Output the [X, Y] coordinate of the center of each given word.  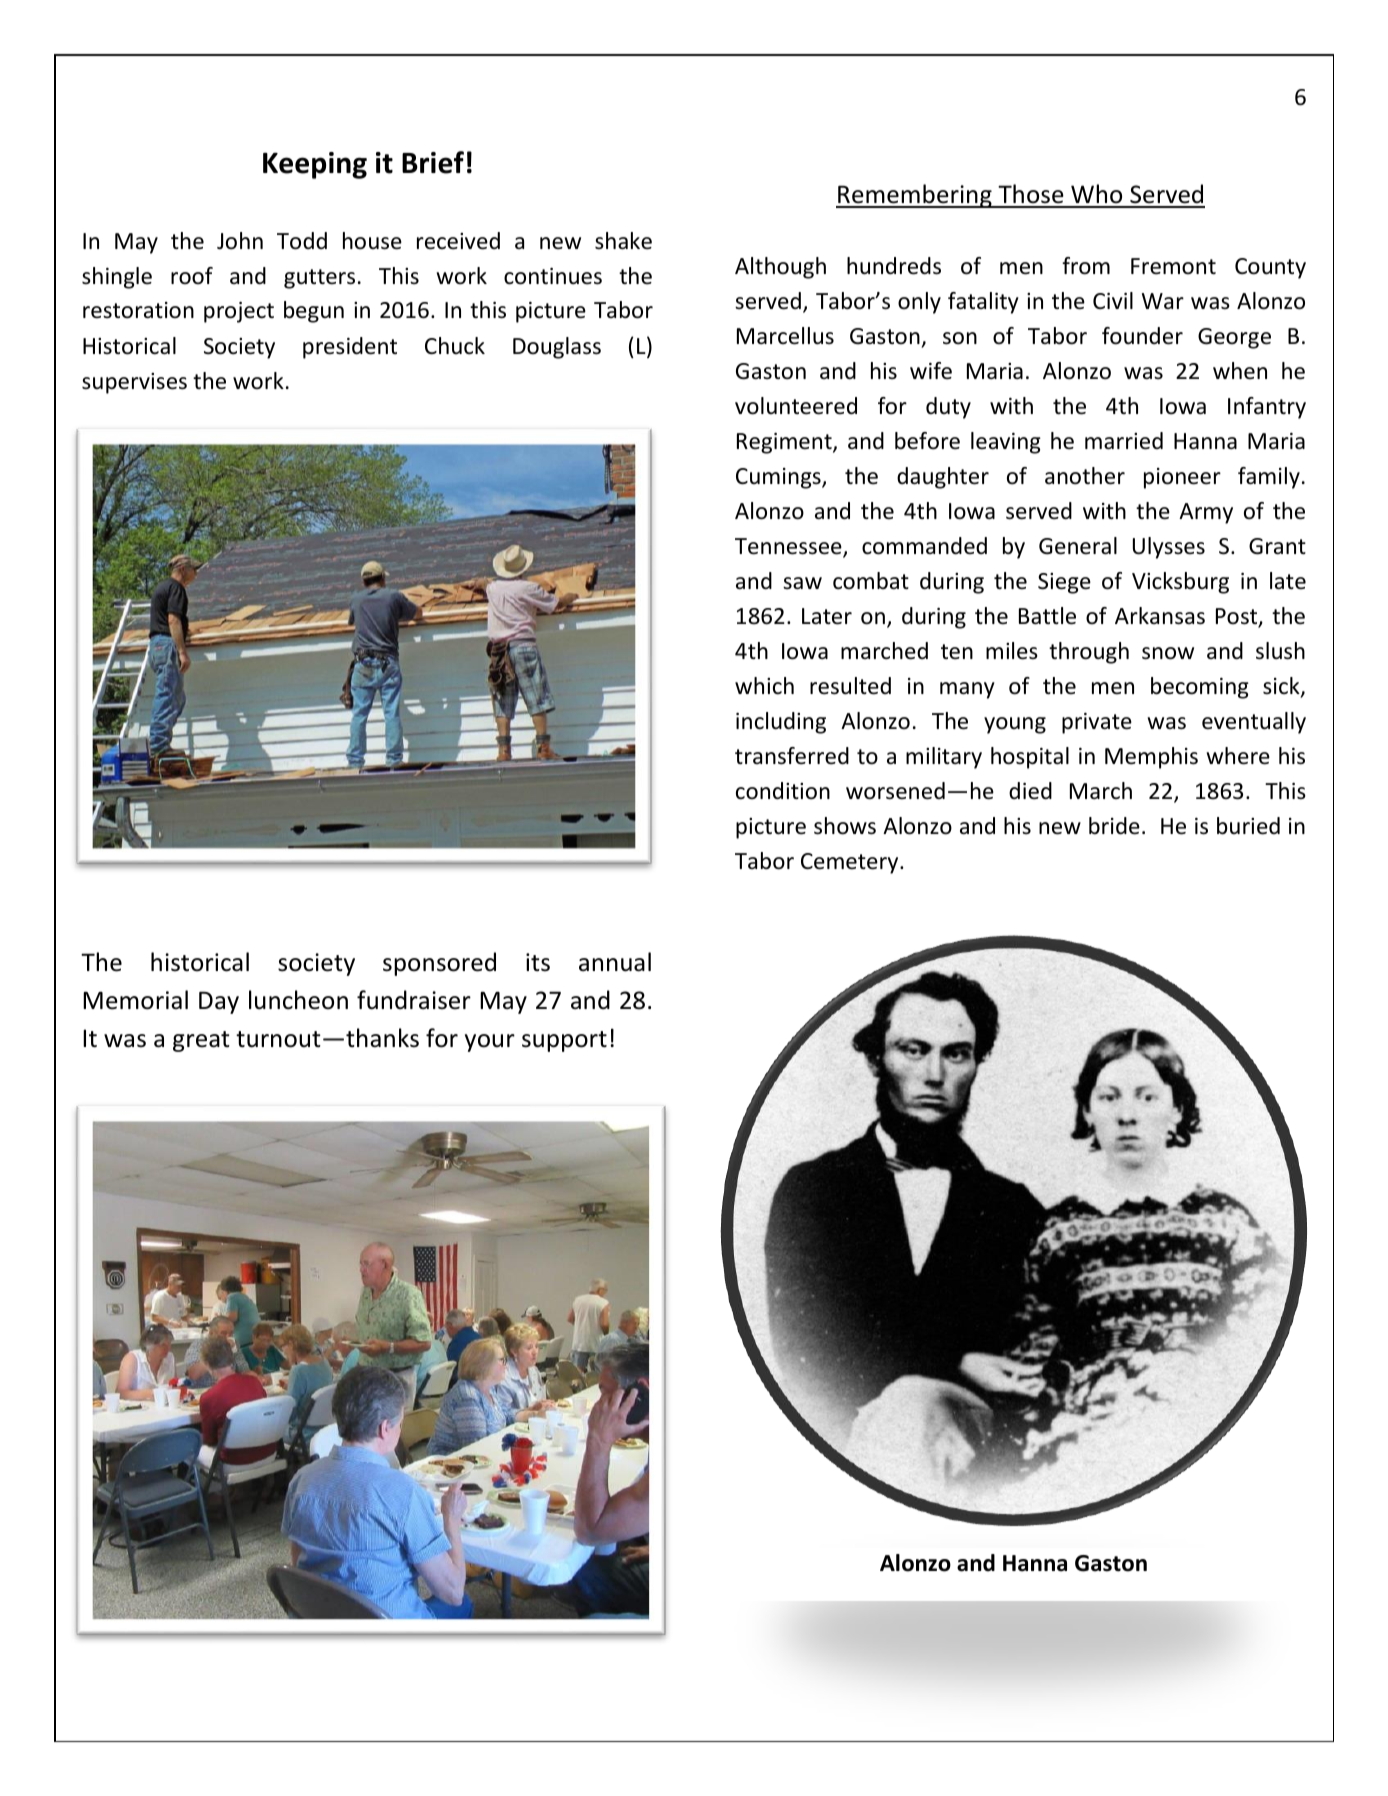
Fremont [1173, 266]
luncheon [298, 1000]
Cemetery [851, 863]
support [564, 1041]
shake [623, 241]
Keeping [315, 165]
